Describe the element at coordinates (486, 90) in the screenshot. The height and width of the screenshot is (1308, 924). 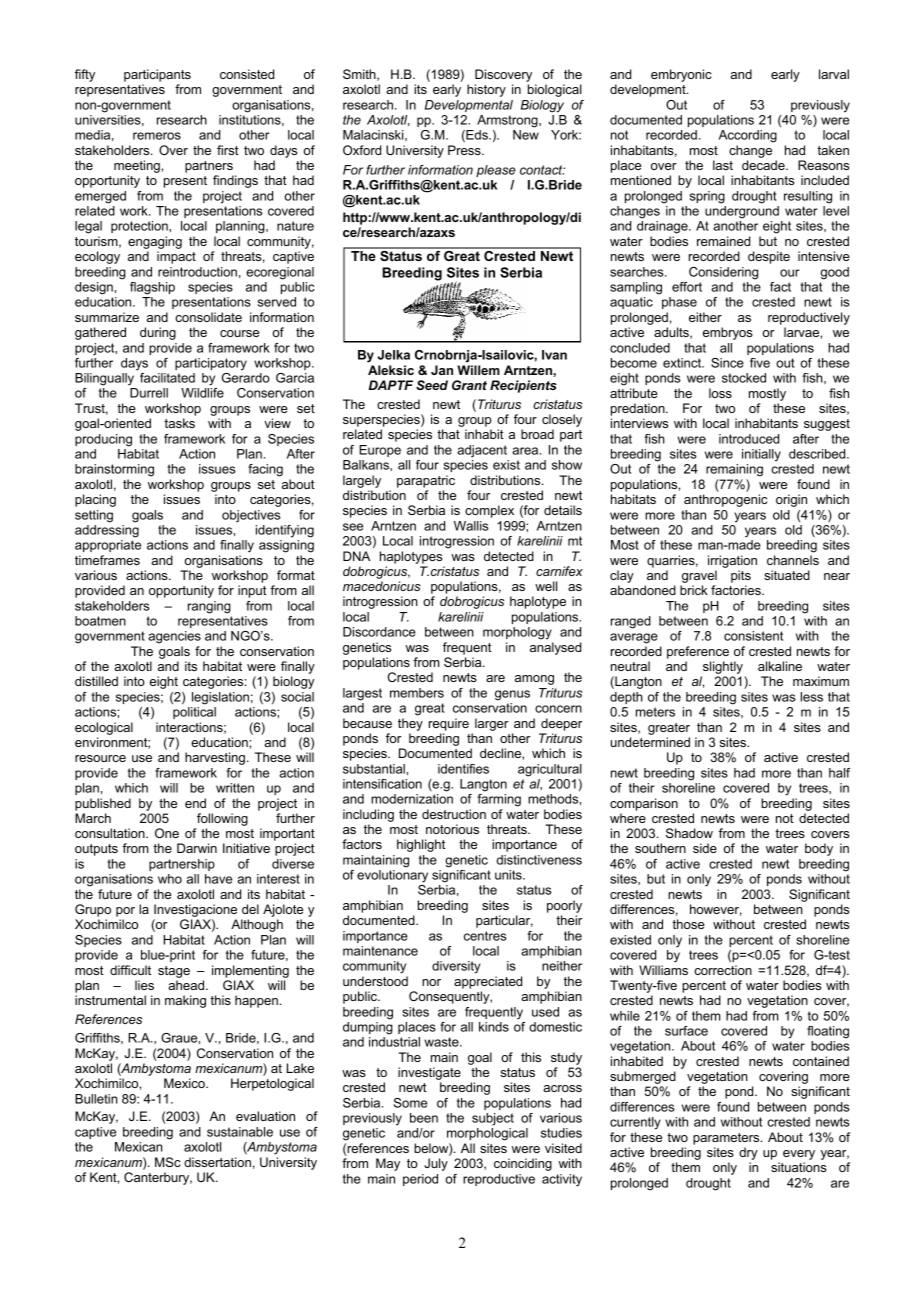
I see `history` at that location.
